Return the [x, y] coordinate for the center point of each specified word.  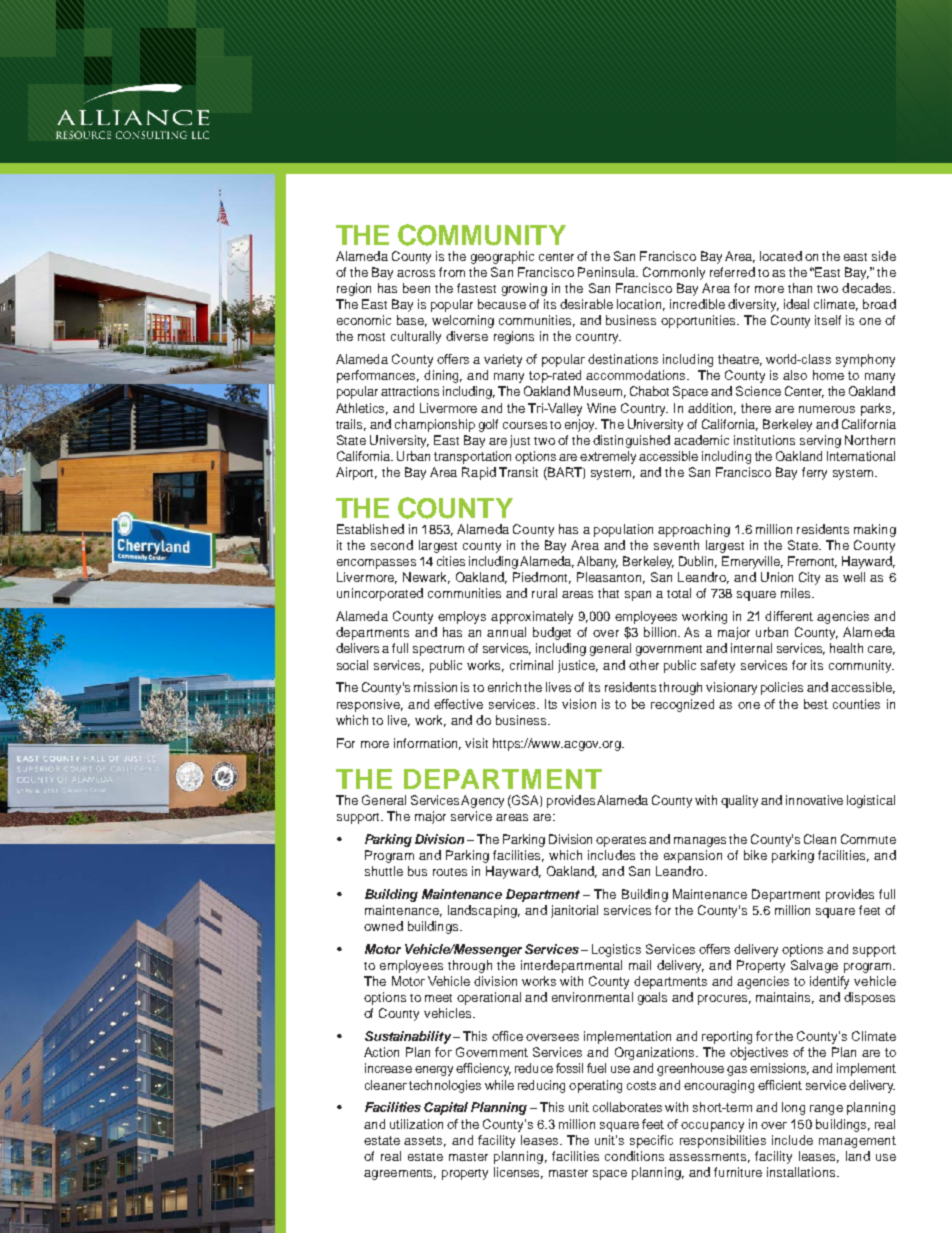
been [416, 288]
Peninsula [608, 272]
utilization [416, 1124]
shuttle [384, 871]
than [800, 288]
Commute [868, 839]
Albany [597, 562]
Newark [426, 578]
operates [621, 841]
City [809, 578]
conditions [634, 1156]
